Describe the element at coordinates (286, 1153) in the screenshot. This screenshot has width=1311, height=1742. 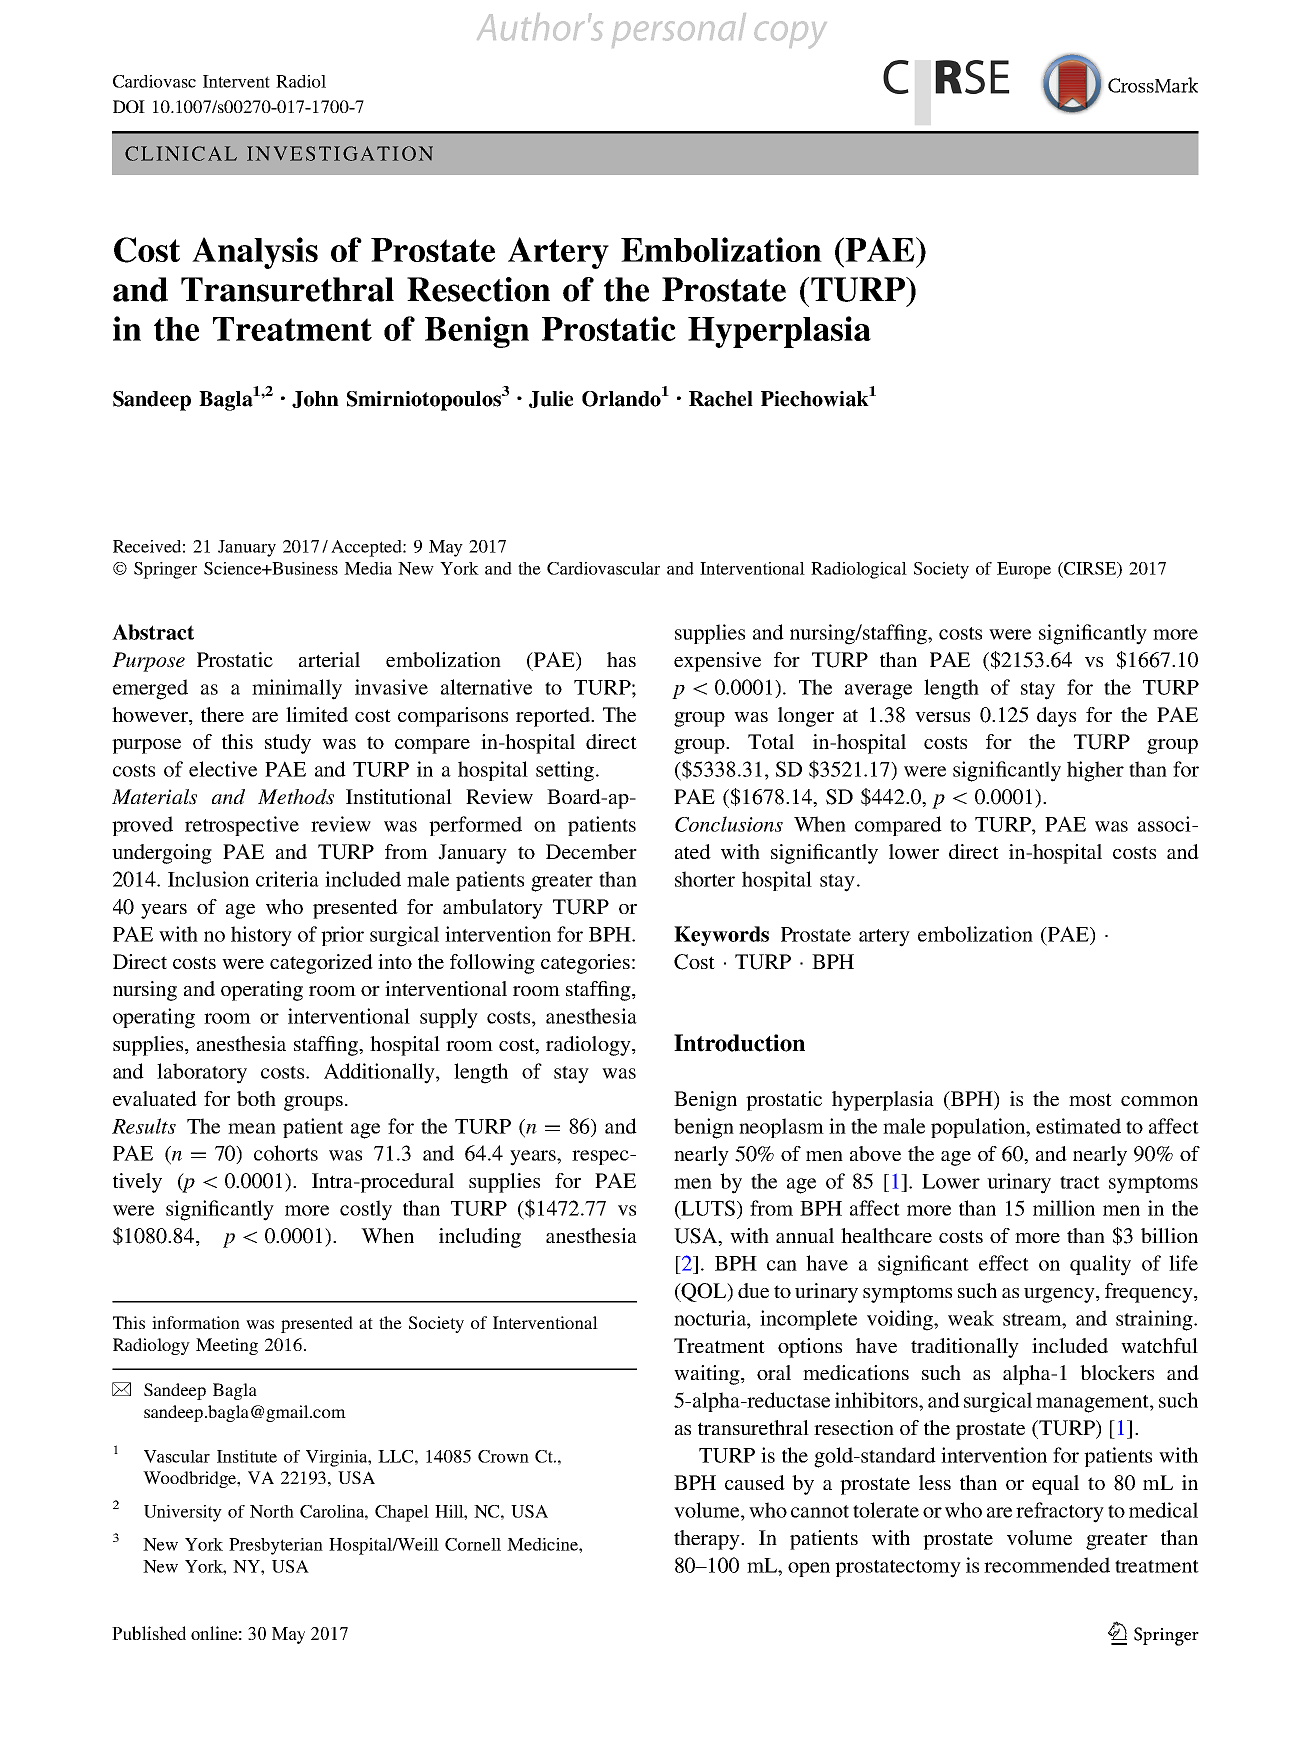
I see `cohorts` at that location.
